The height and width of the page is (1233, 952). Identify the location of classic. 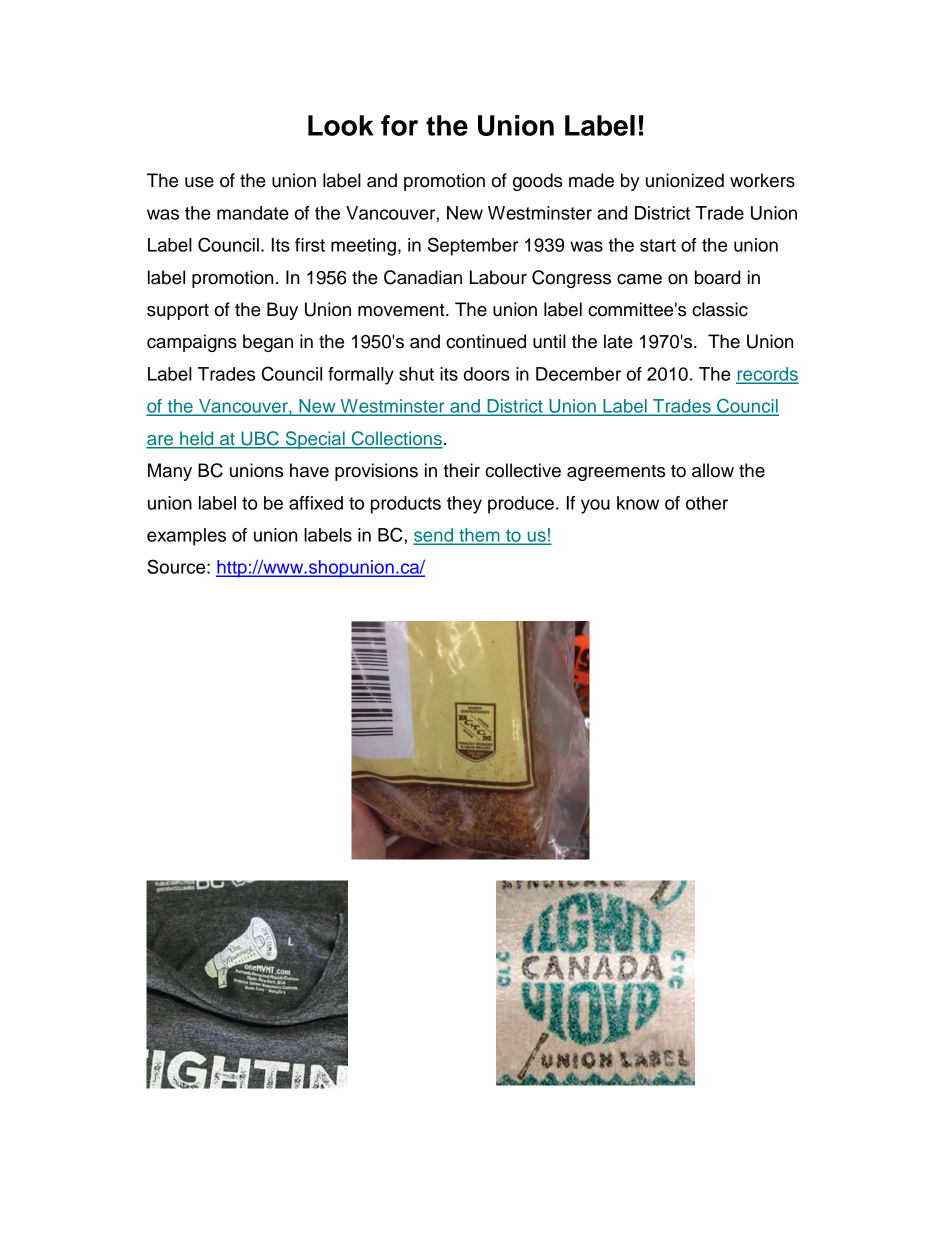
(720, 309).
